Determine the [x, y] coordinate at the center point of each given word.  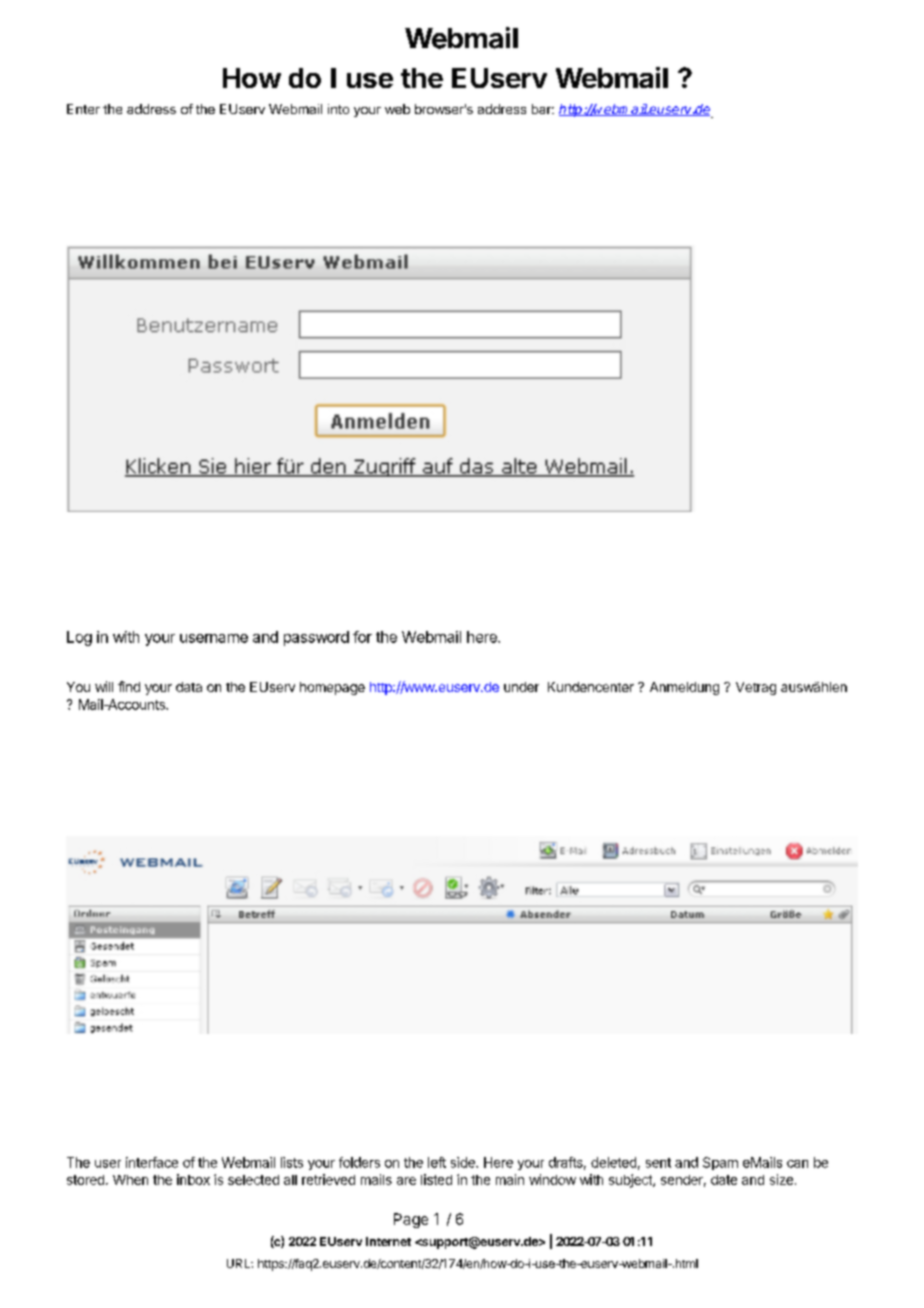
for [362, 637]
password [316, 638]
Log [79, 638]
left [437, 1162]
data [189, 687]
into [338, 109]
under [521, 687]
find [129, 686]
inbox [193, 1179]
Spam [720, 1163]
